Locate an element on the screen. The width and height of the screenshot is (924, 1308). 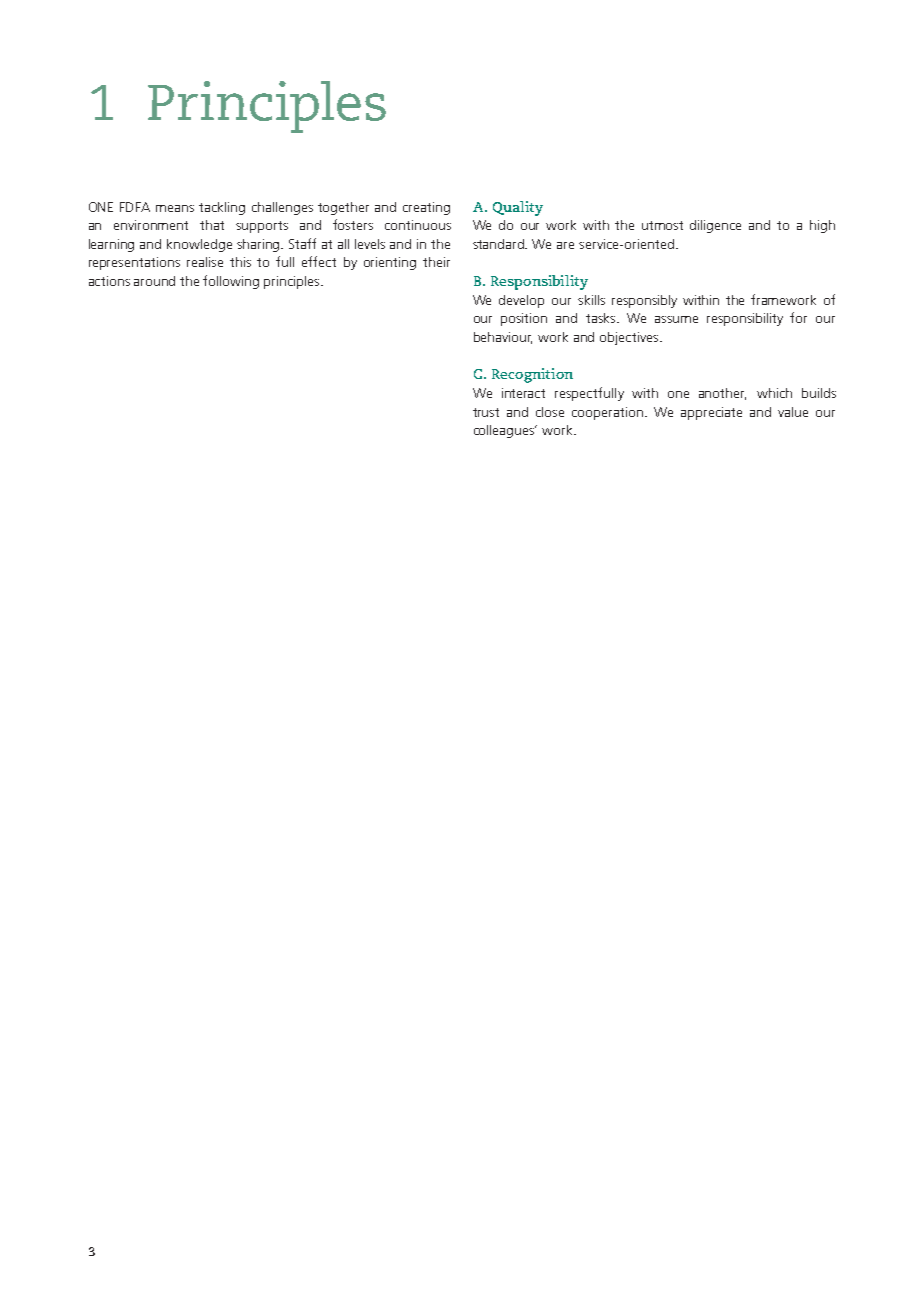
following is located at coordinates (231, 282).
